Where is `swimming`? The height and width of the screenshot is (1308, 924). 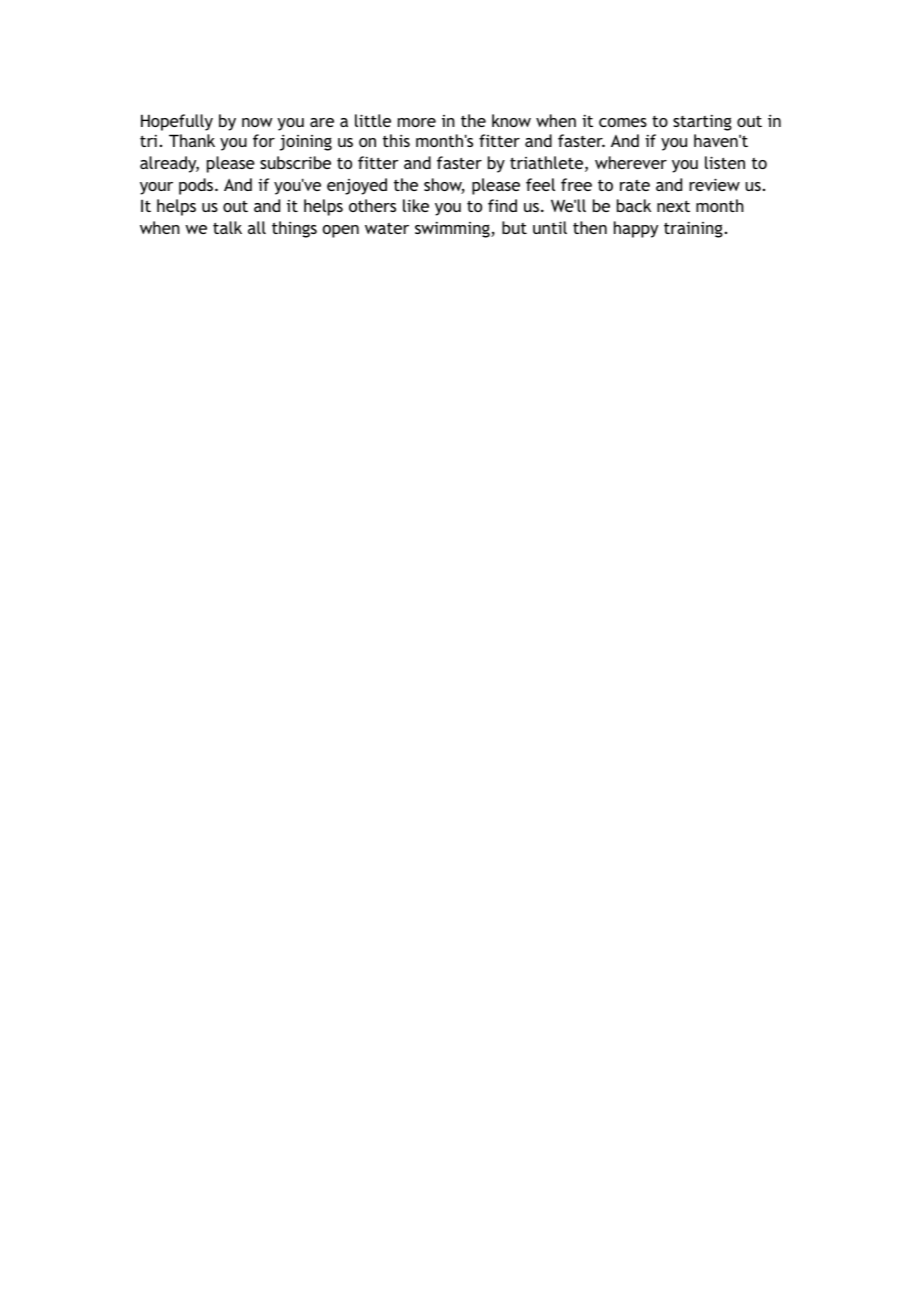 swimming is located at coordinates (453, 229).
